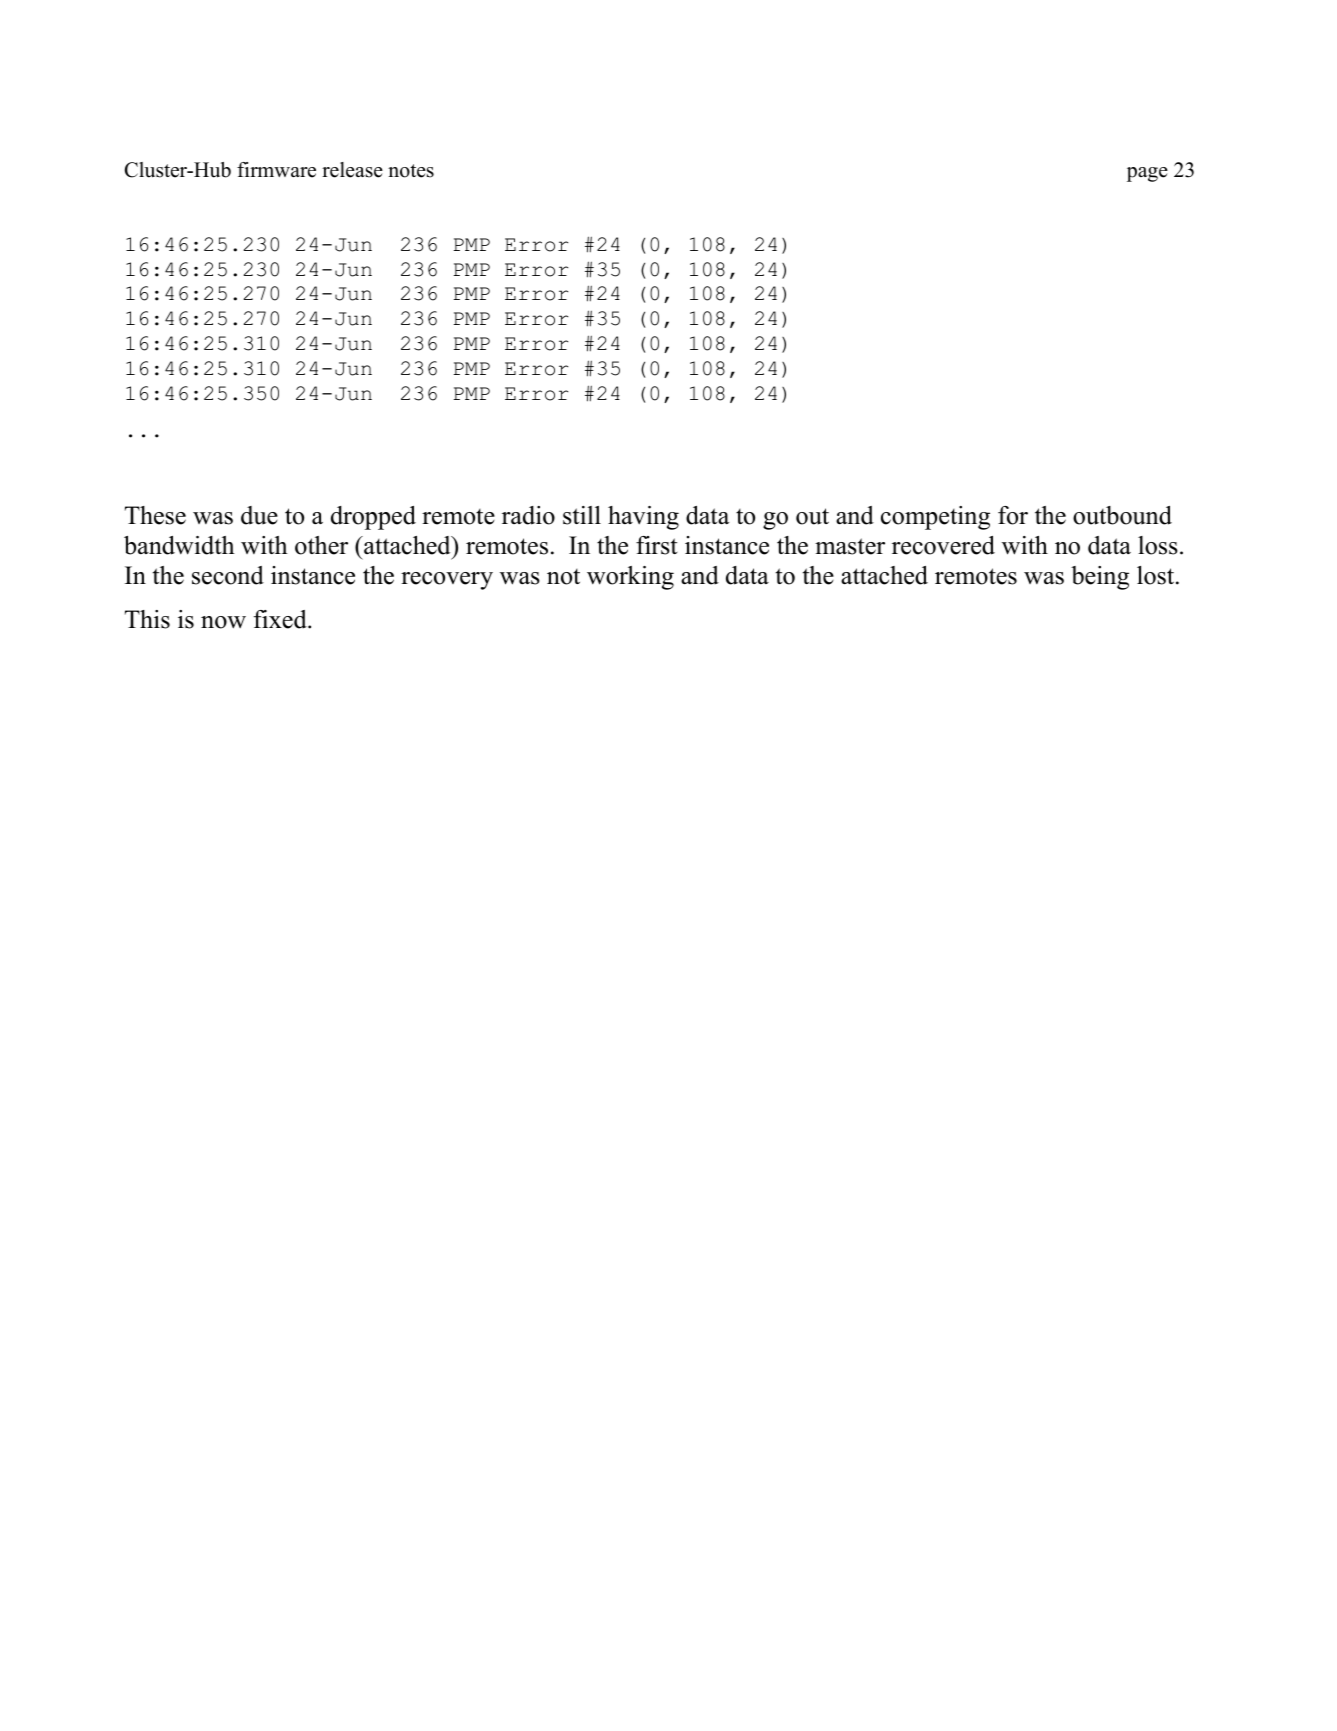  What do you see at coordinates (281, 619) in the document?
I see `fixed` at bounding box center [281, 619].
